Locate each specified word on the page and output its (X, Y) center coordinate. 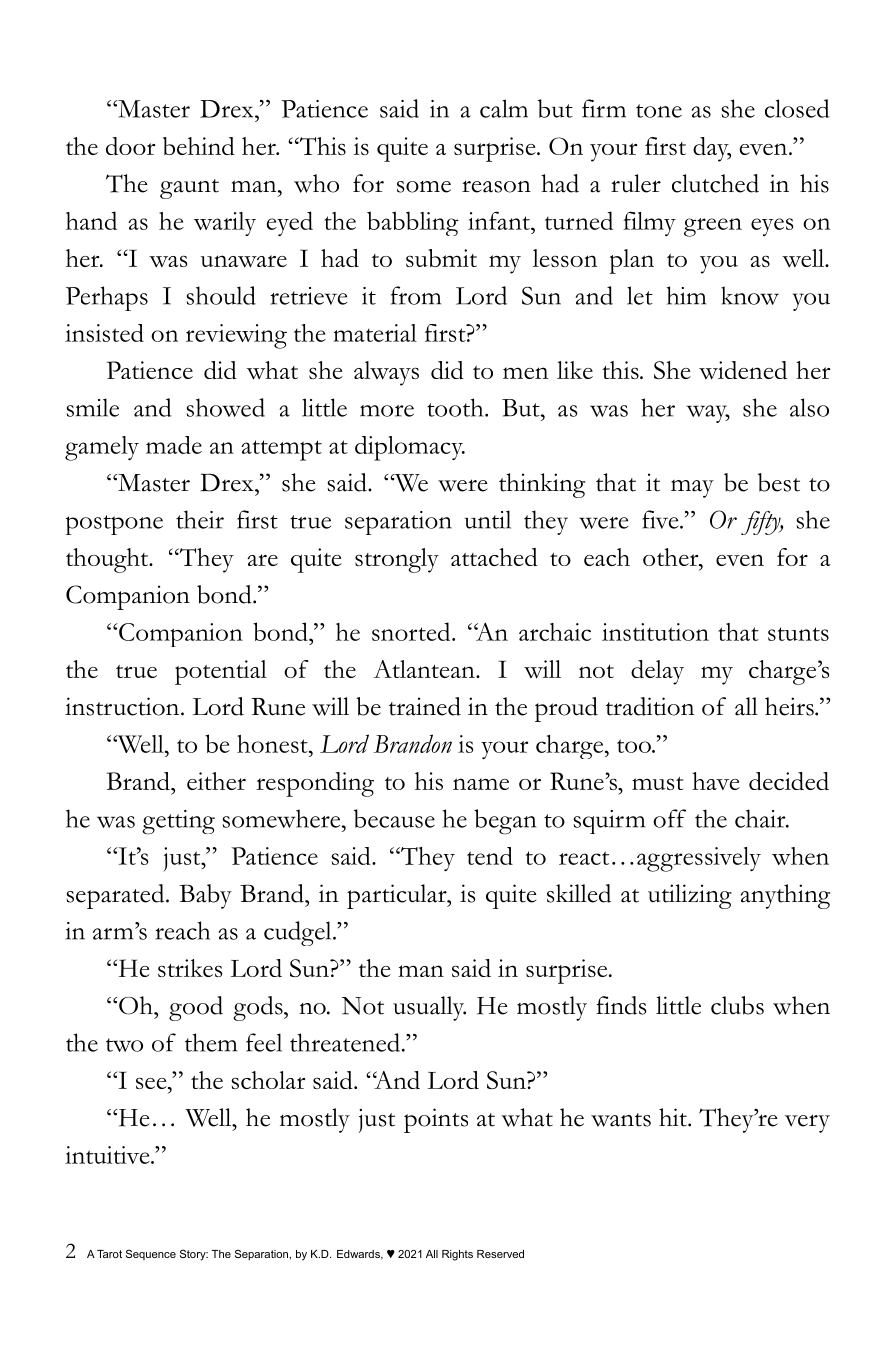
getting (178, 822)
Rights (457, 1255)
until (488, 519)
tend (490, 856)
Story (194, 1255)
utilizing (690, 896)
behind (199, 146)
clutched (715, 183)
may (692, 489)
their (200, 519)
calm (504, 108)
